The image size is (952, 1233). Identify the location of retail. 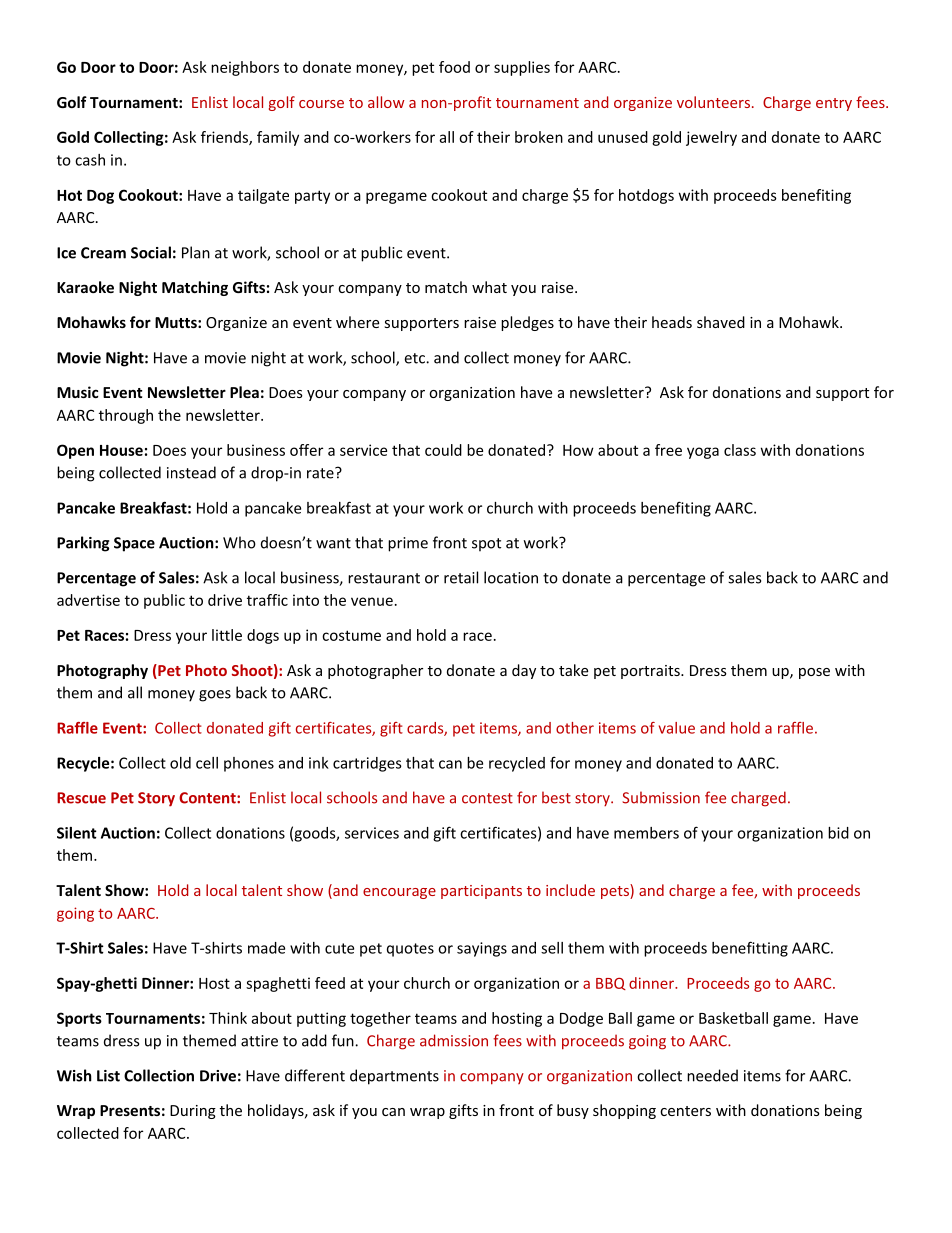
(461, 577).
